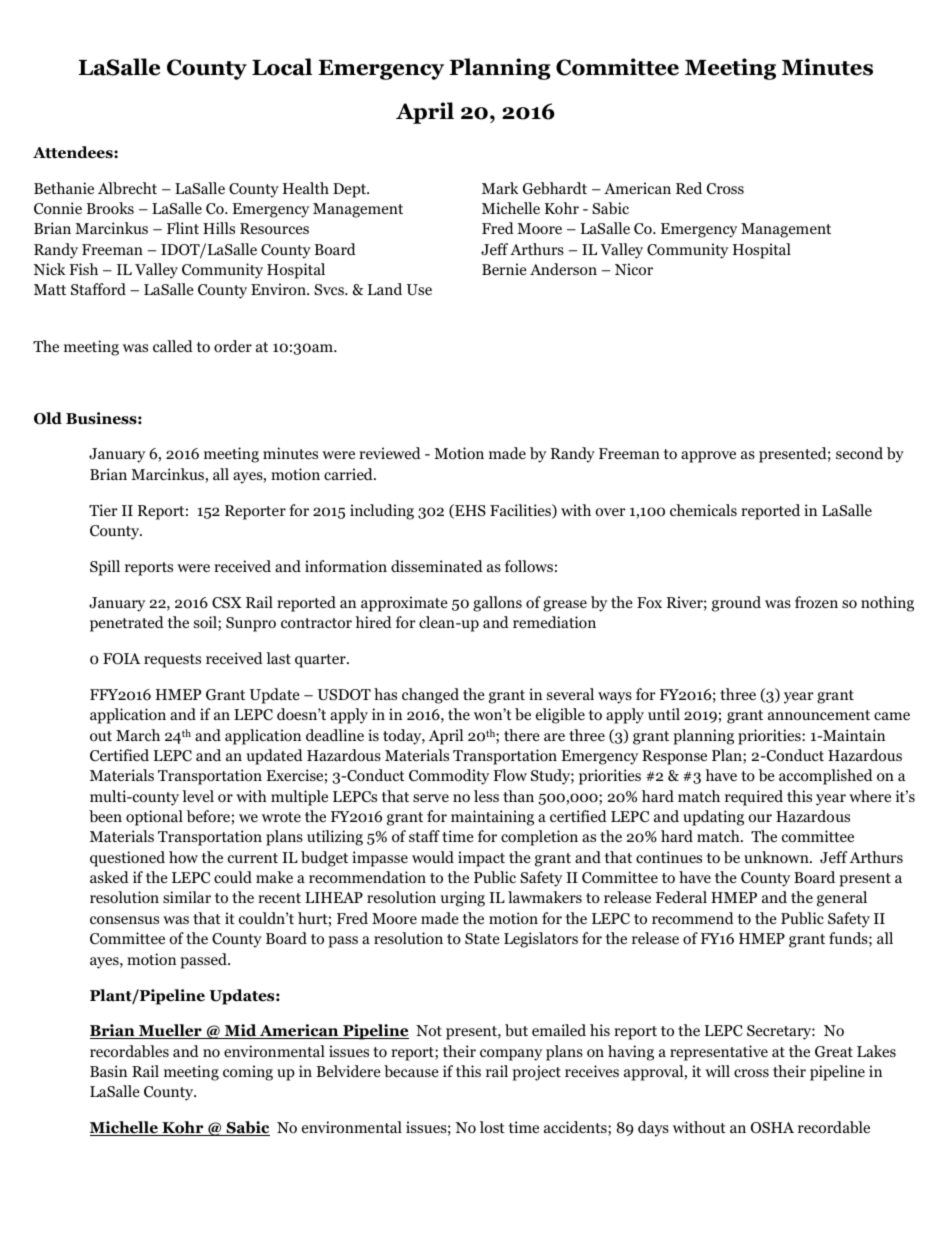  Describe the element at coordinates (563, 269) in the document. I see `Anderson` at that location.
